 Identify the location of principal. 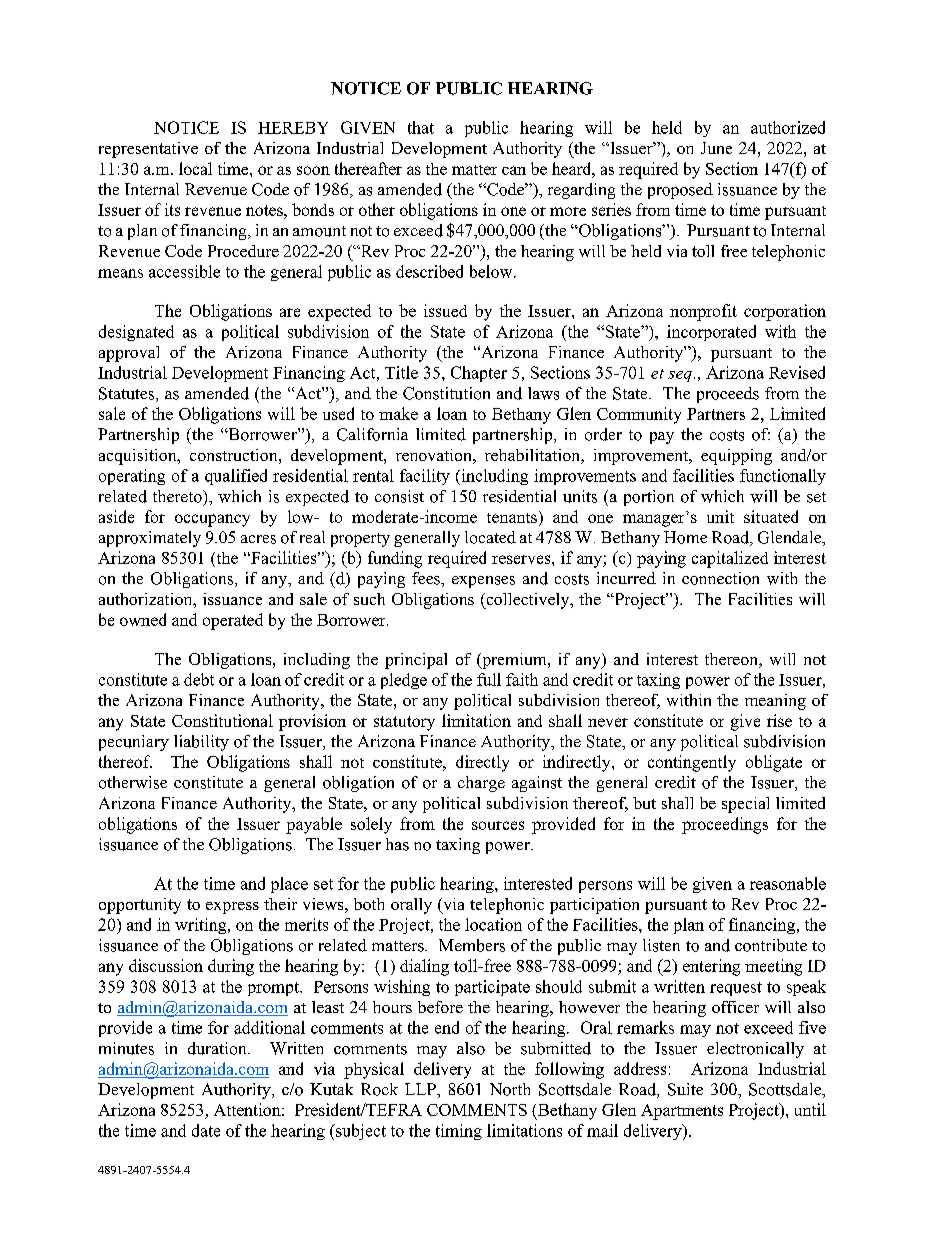
(416, 661).
